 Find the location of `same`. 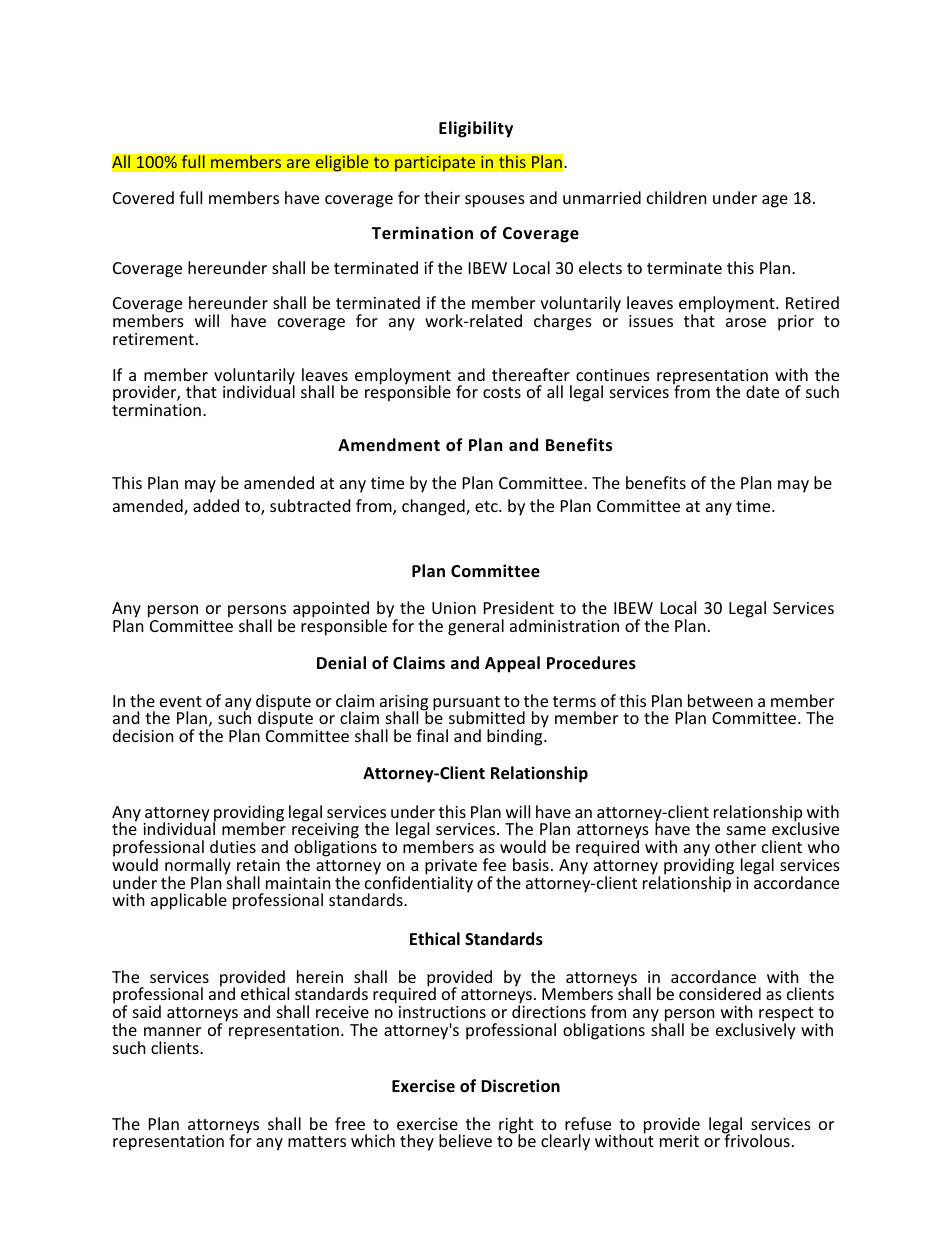

same is located at coordinates (746, 830).
